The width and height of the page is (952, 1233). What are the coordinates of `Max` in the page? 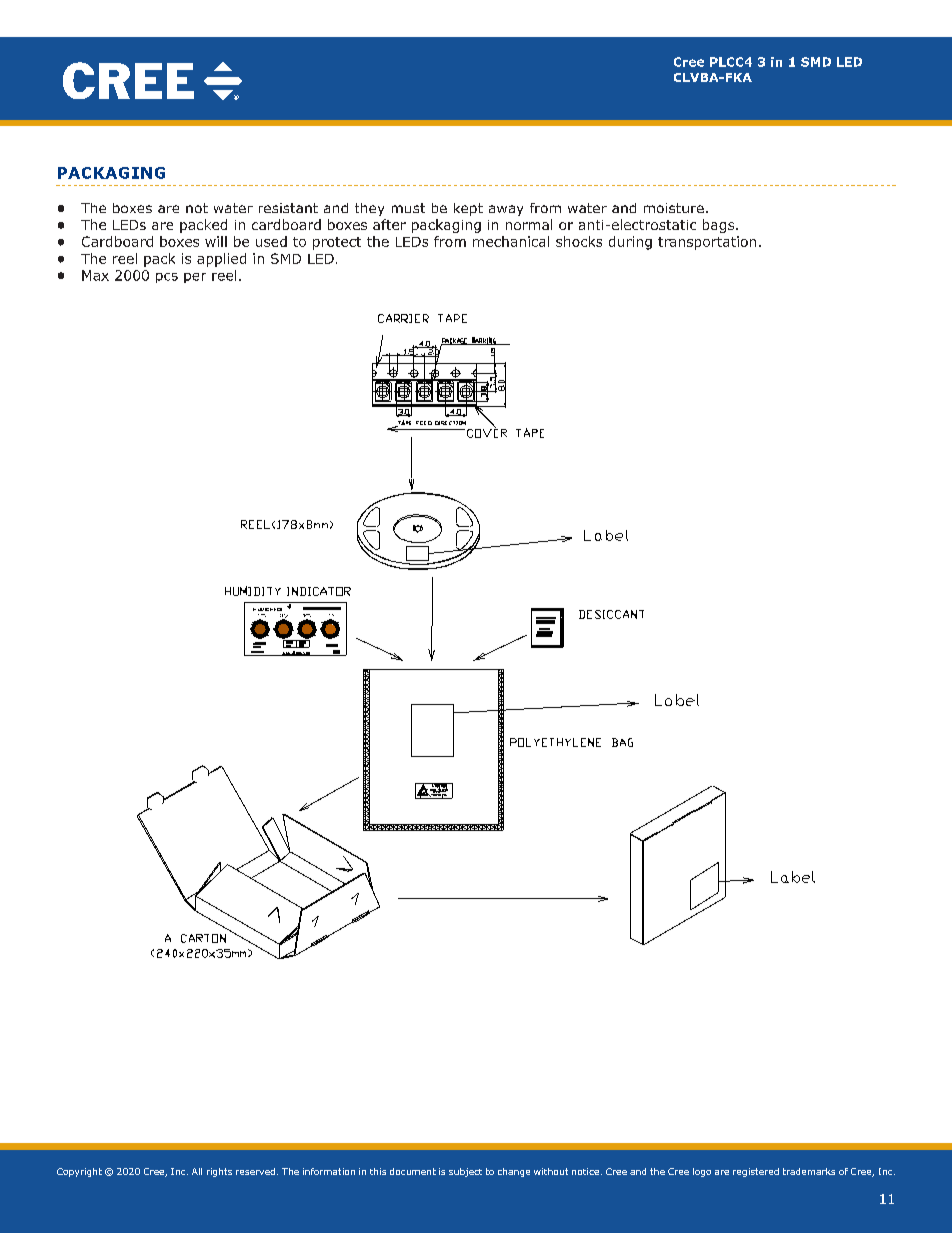 It's located at (95, 275).
